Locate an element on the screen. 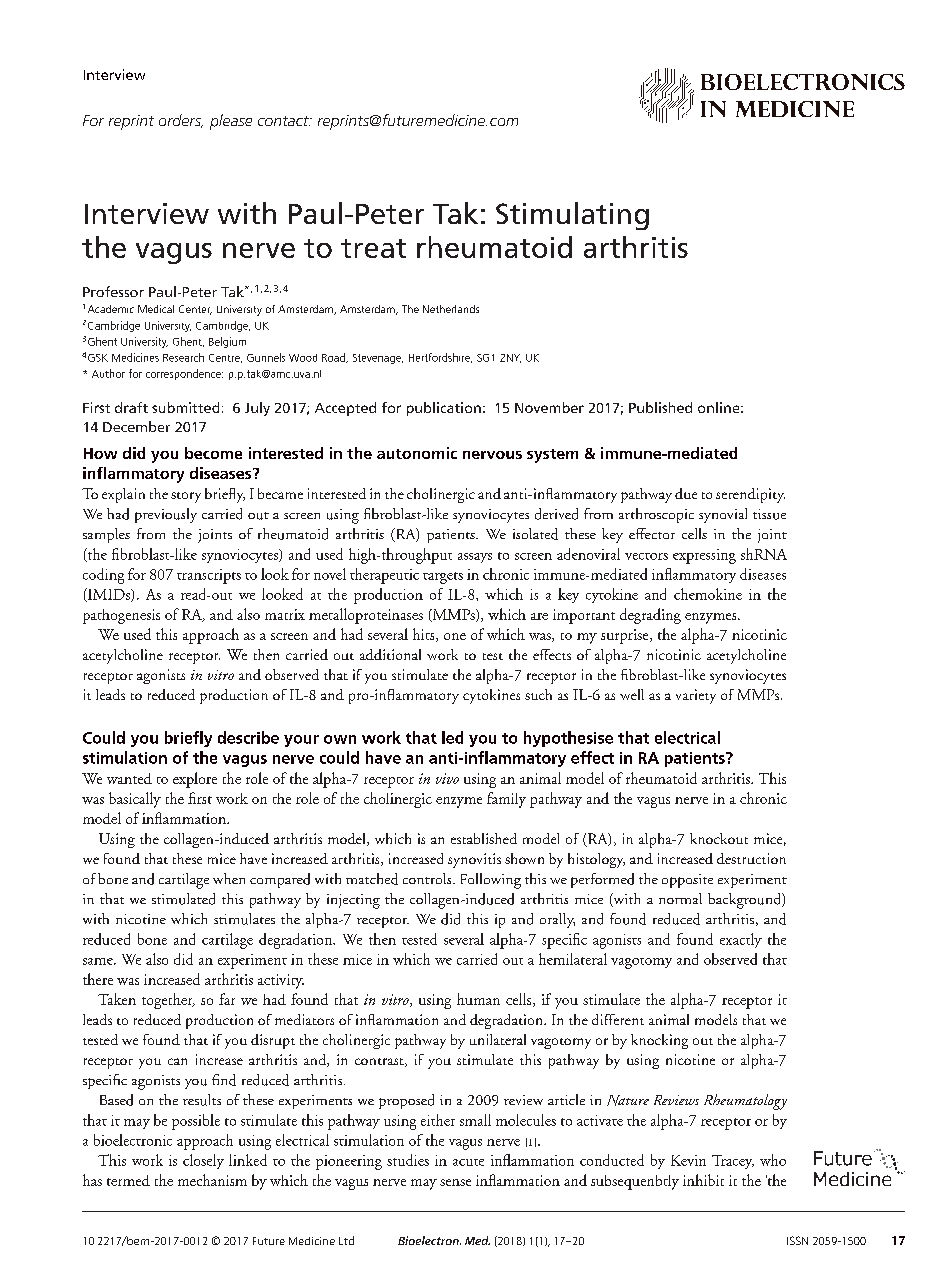 The height and width of the screenshot is (1281, 952). variety is located at coordinates (696, 696).
